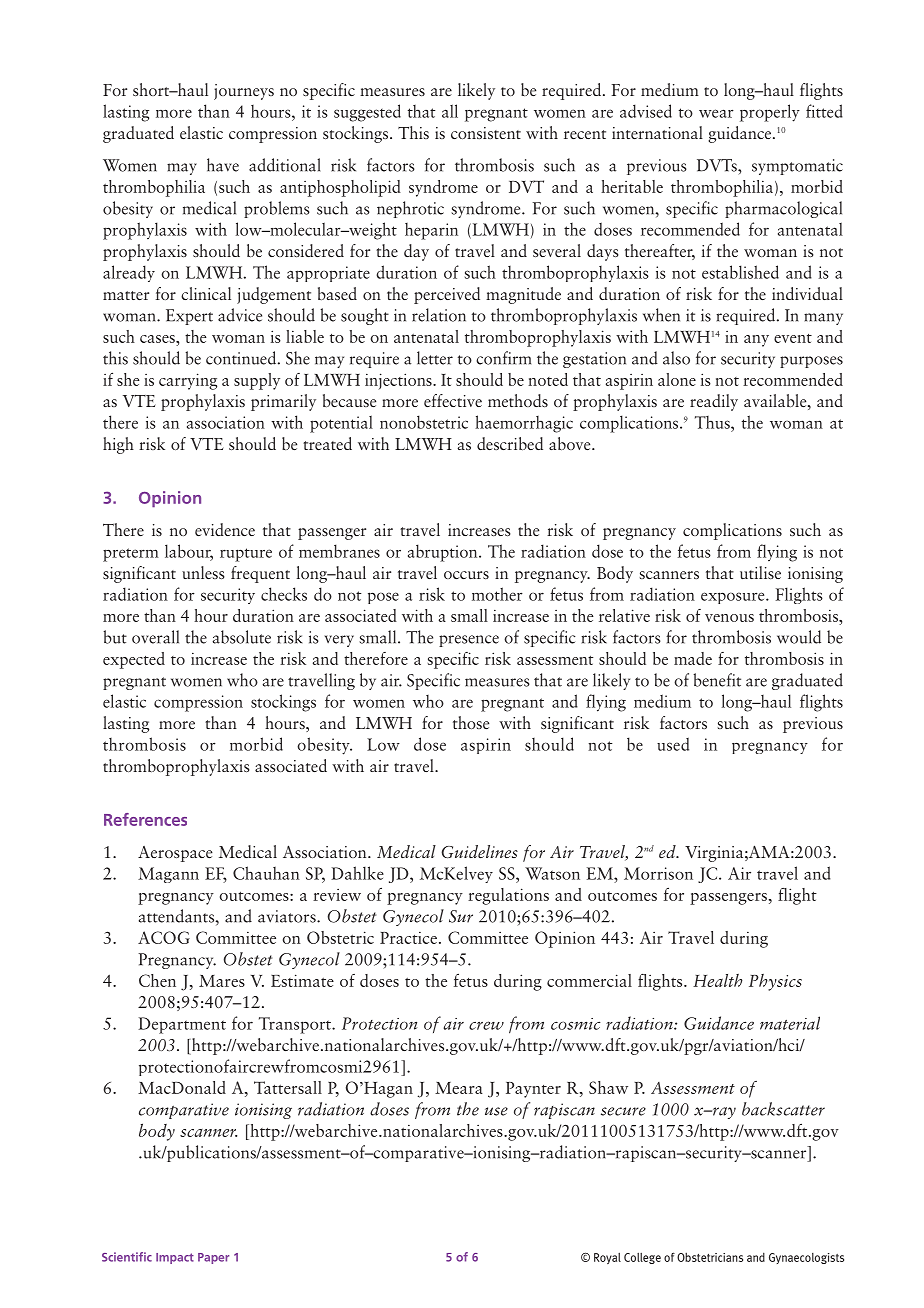 This screenshot has width=924, height=1308. What do you see at coordinates (223, 165) in the screenshot?
I see `have` at bounding box center [223, 165].
